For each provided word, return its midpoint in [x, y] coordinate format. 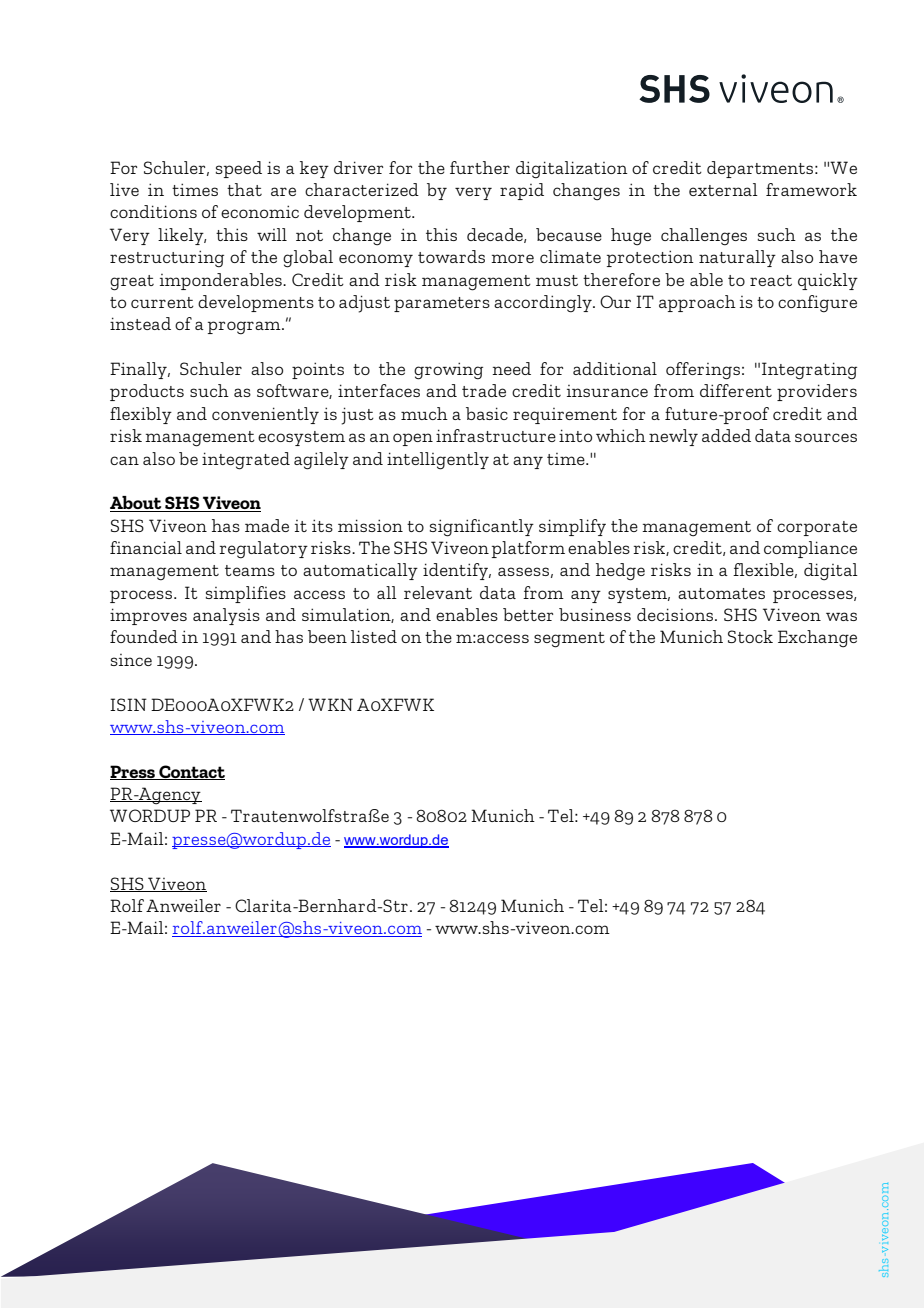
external [723, 189]
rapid [522, 191]
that [244, 189]
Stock [750, 636]
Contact [191, 772]
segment [569, 640]
